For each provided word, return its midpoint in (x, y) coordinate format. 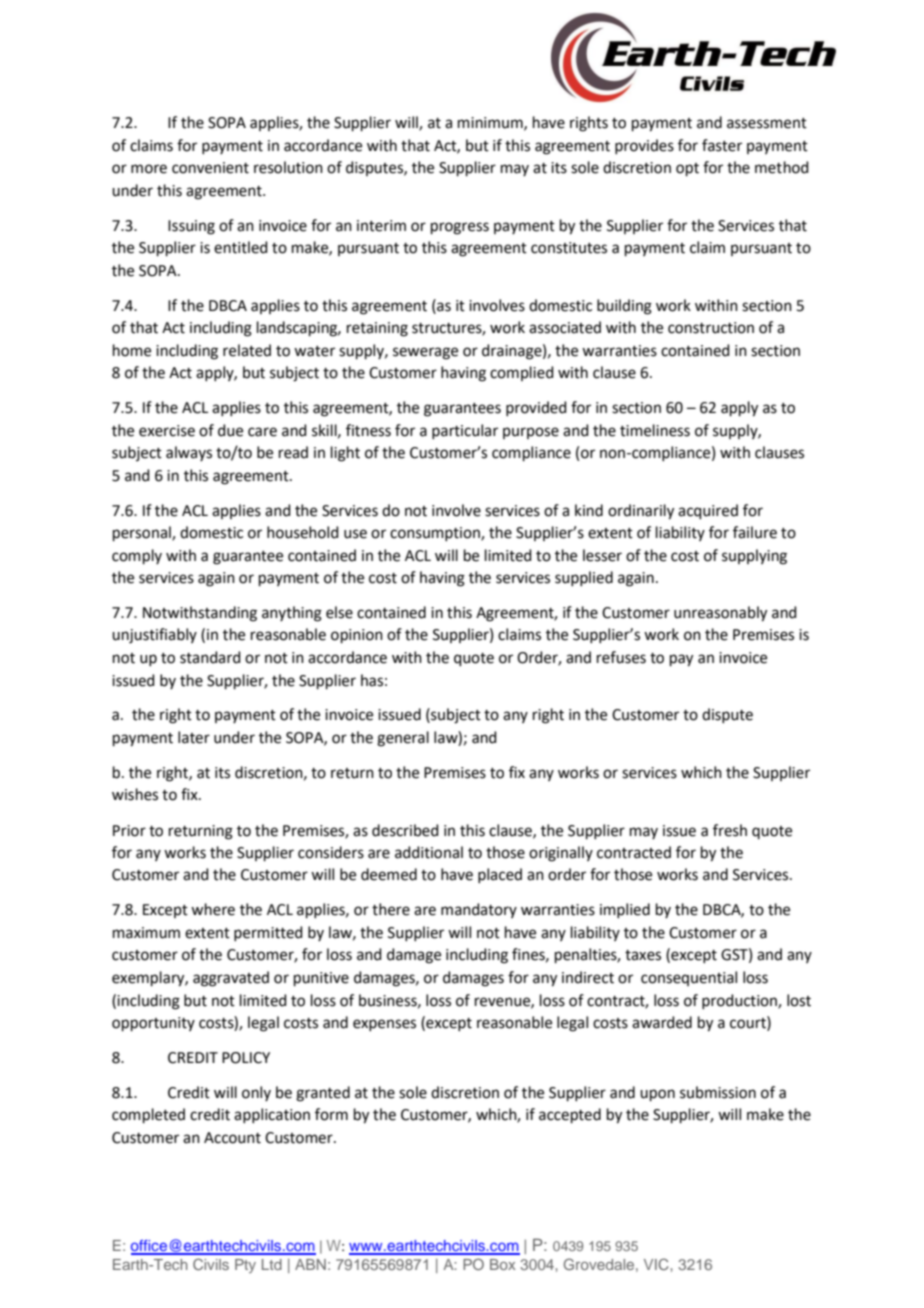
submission (718, 1092)
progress (460, 228)
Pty (245, 1266)
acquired (708, 511)
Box (503, 1264)
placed (500, 875)
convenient (210, 168)
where (213, 909)
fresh (730, 830)
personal (143, 533)
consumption (436, 534)
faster (722, 145)
